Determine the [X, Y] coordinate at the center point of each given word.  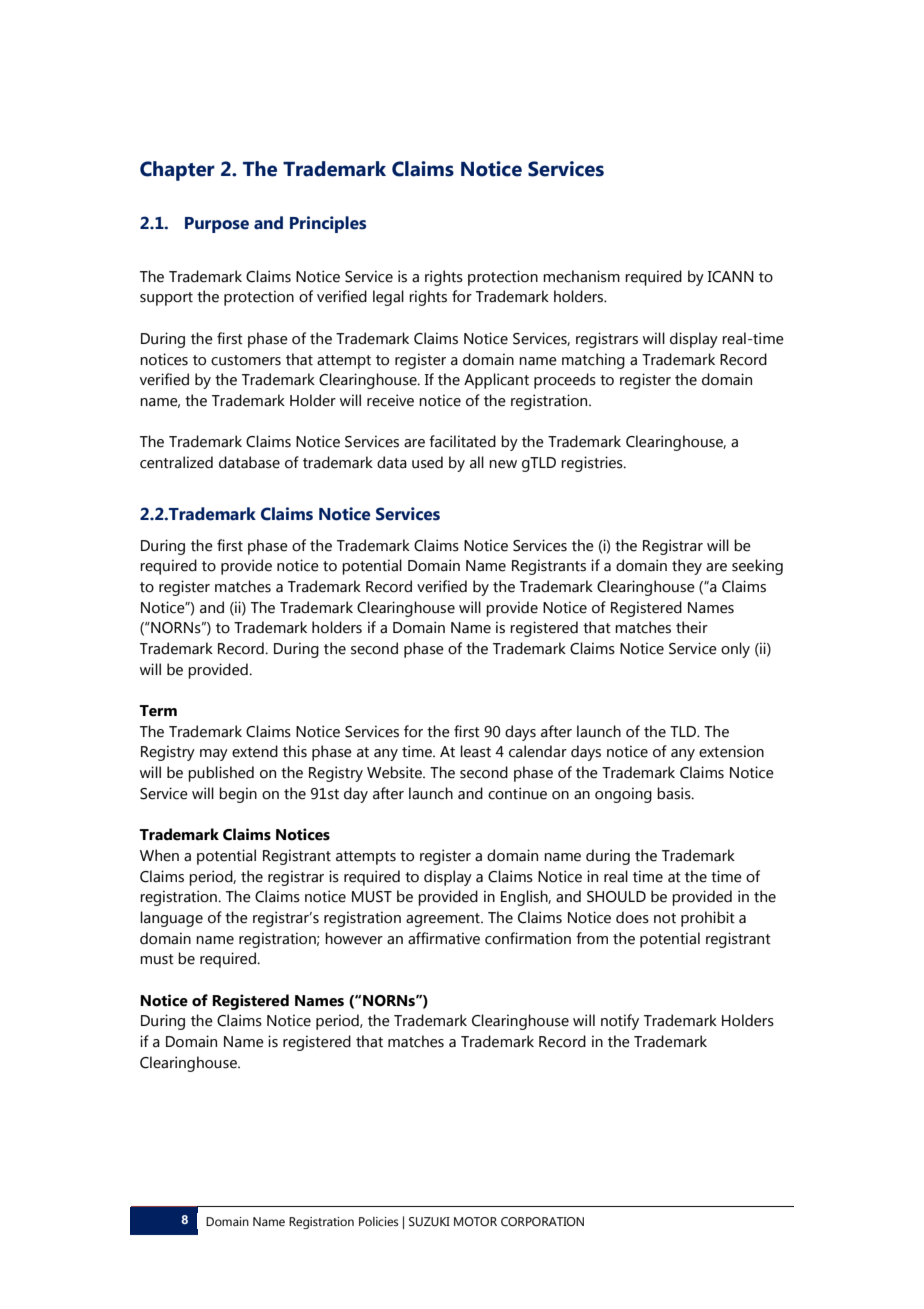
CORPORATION [542, 1221]
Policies [379, 1221]
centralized [176, 462]
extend [255, 751]
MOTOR [475, 1221]
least [475, 751]
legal [388, 298]
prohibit [708, 919]
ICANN [731, 277]
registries [593, 464]
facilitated [462, 441]
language [171, 919]
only [735, 650]
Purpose [217, 225]
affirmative [444, 938]
